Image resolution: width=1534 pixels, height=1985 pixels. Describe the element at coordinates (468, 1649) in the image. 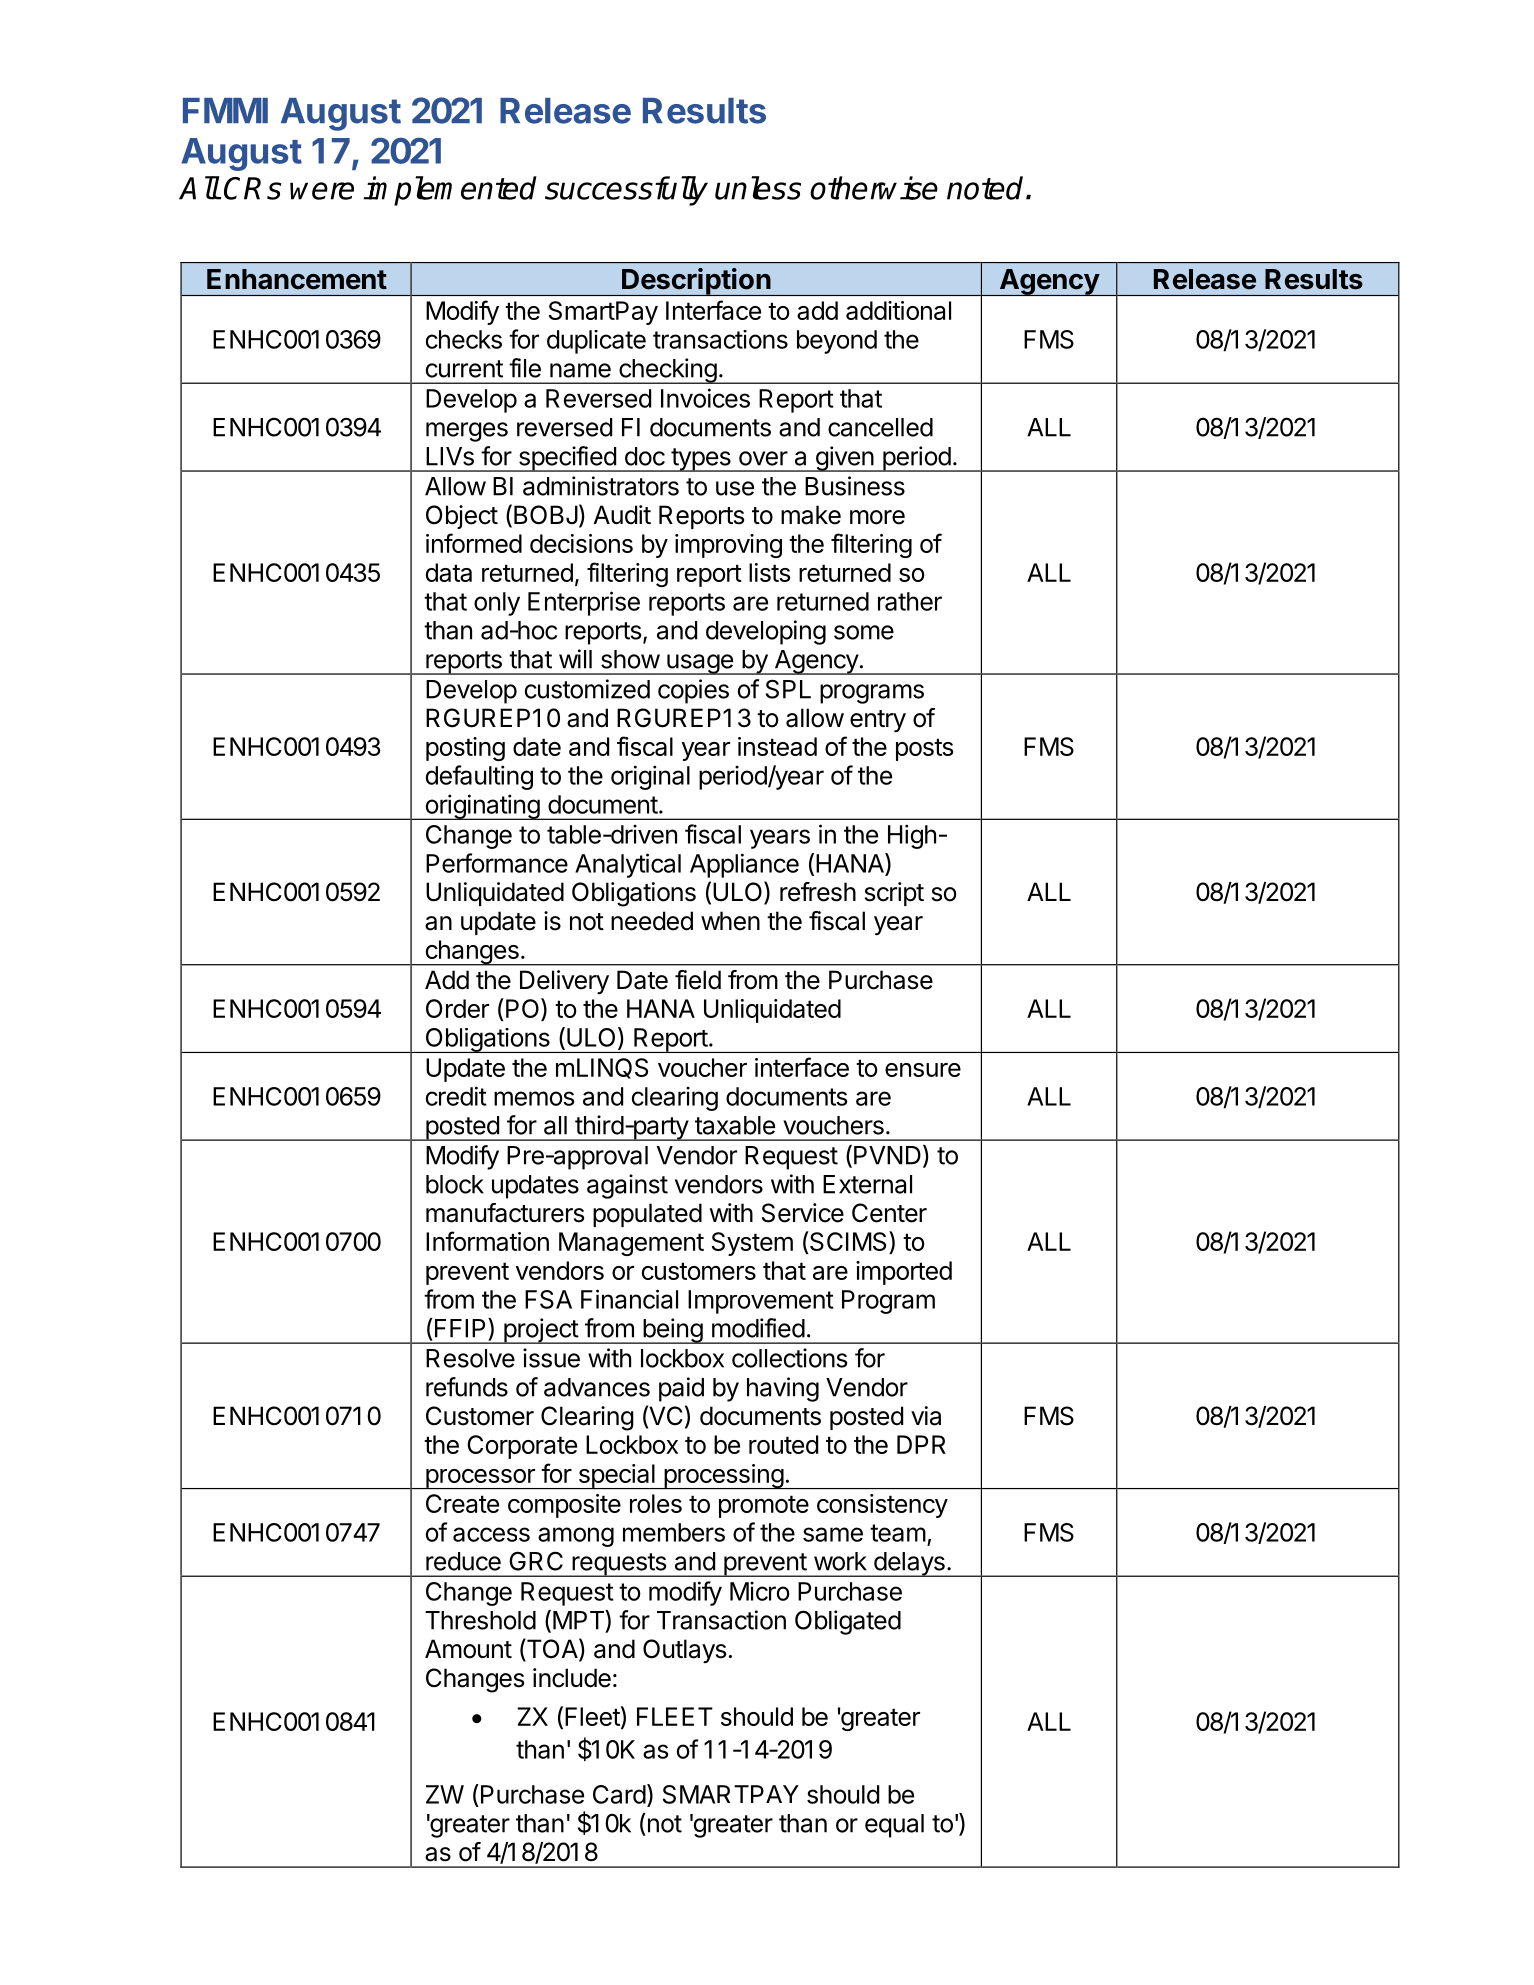

I see `Amount` at that location.
